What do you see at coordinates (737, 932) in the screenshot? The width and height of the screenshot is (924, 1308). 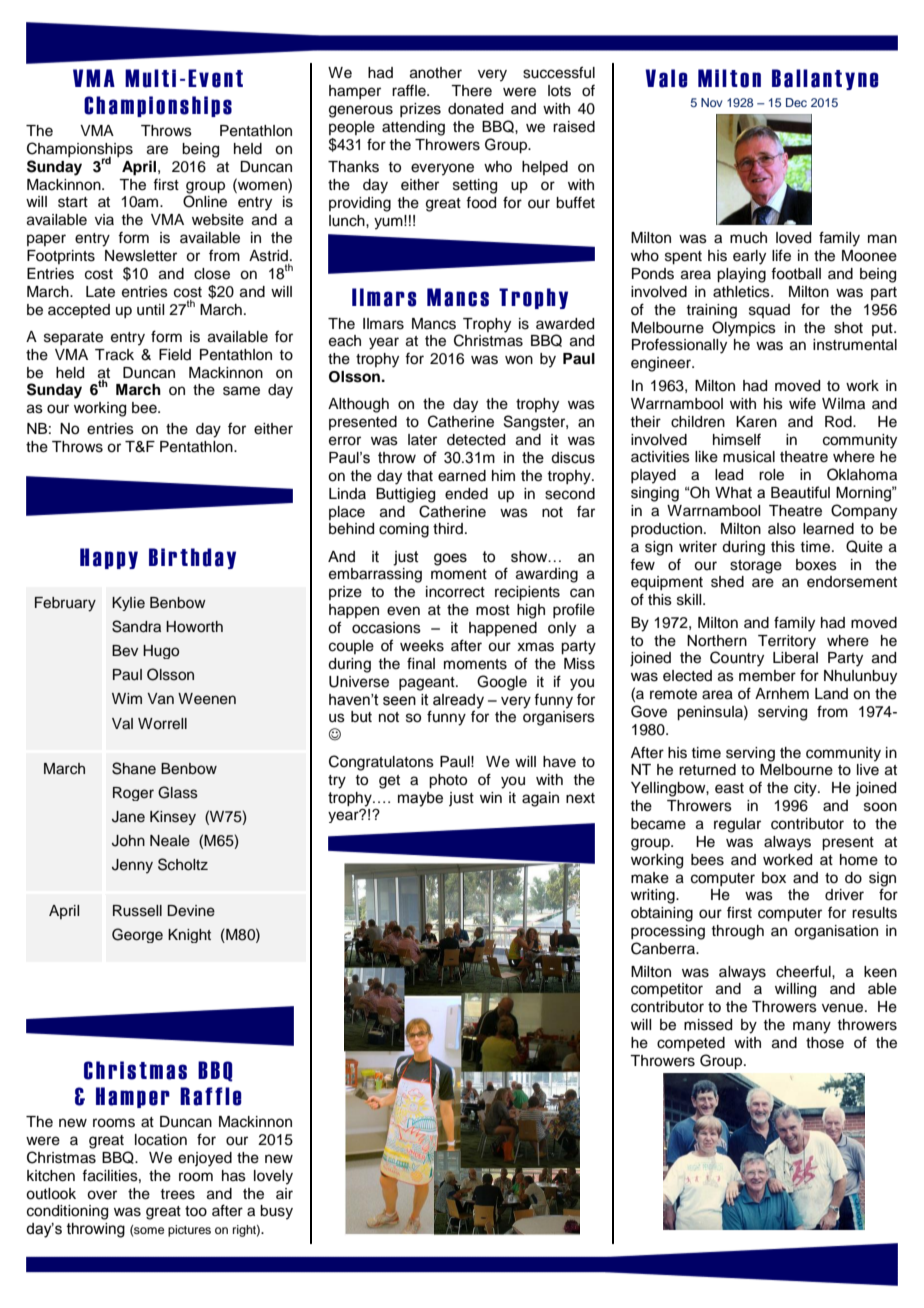 I see `through` at bounding box center [737, 932].
